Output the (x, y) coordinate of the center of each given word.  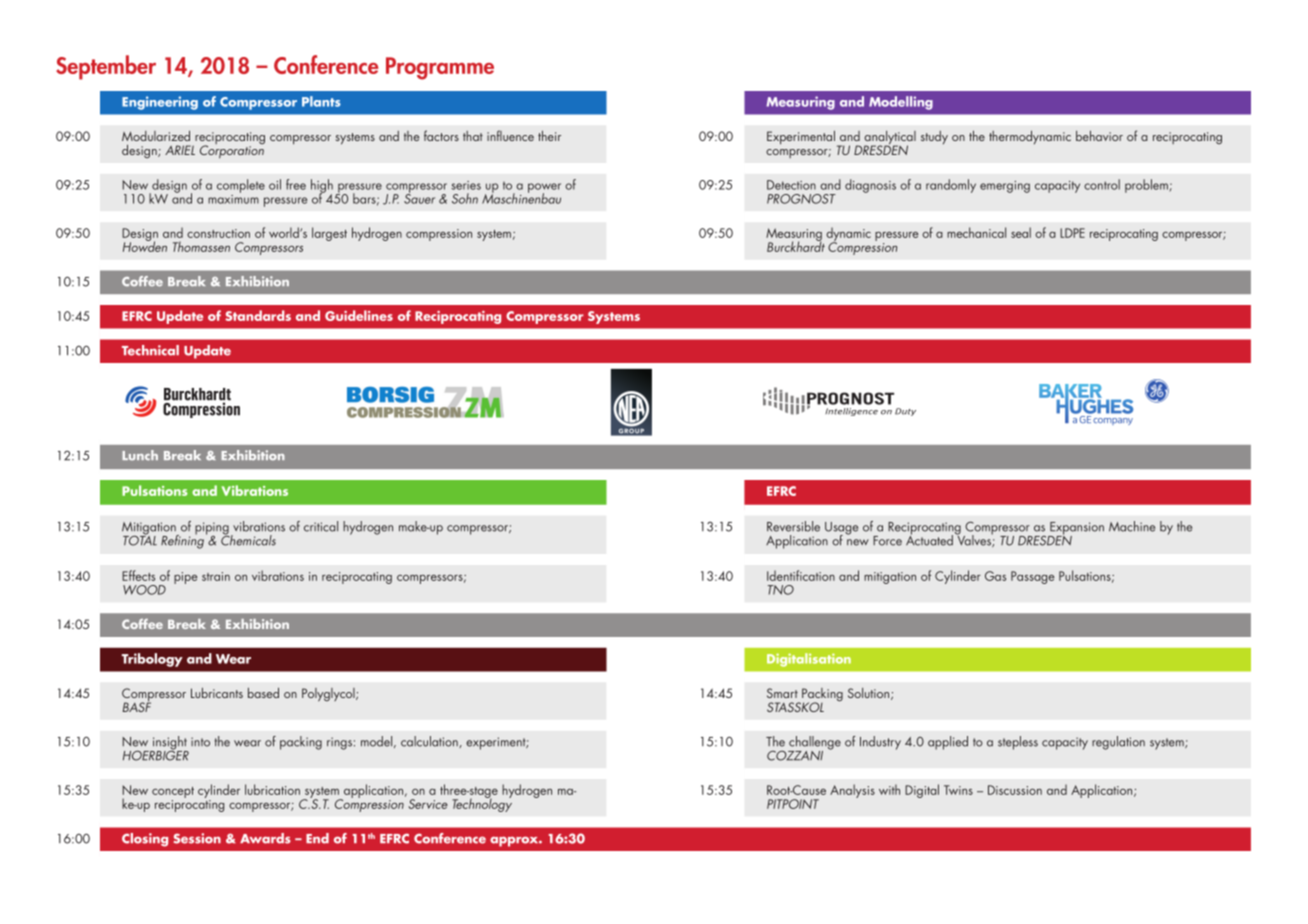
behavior (1099, 136)
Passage (1033, 577)
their (549, 136)
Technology (482, 804)
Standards (258, 315)
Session (197, 838)
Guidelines (359, 315)
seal (1021, 232)
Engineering (160, 103)
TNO (781, 590)
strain (216, 576)
